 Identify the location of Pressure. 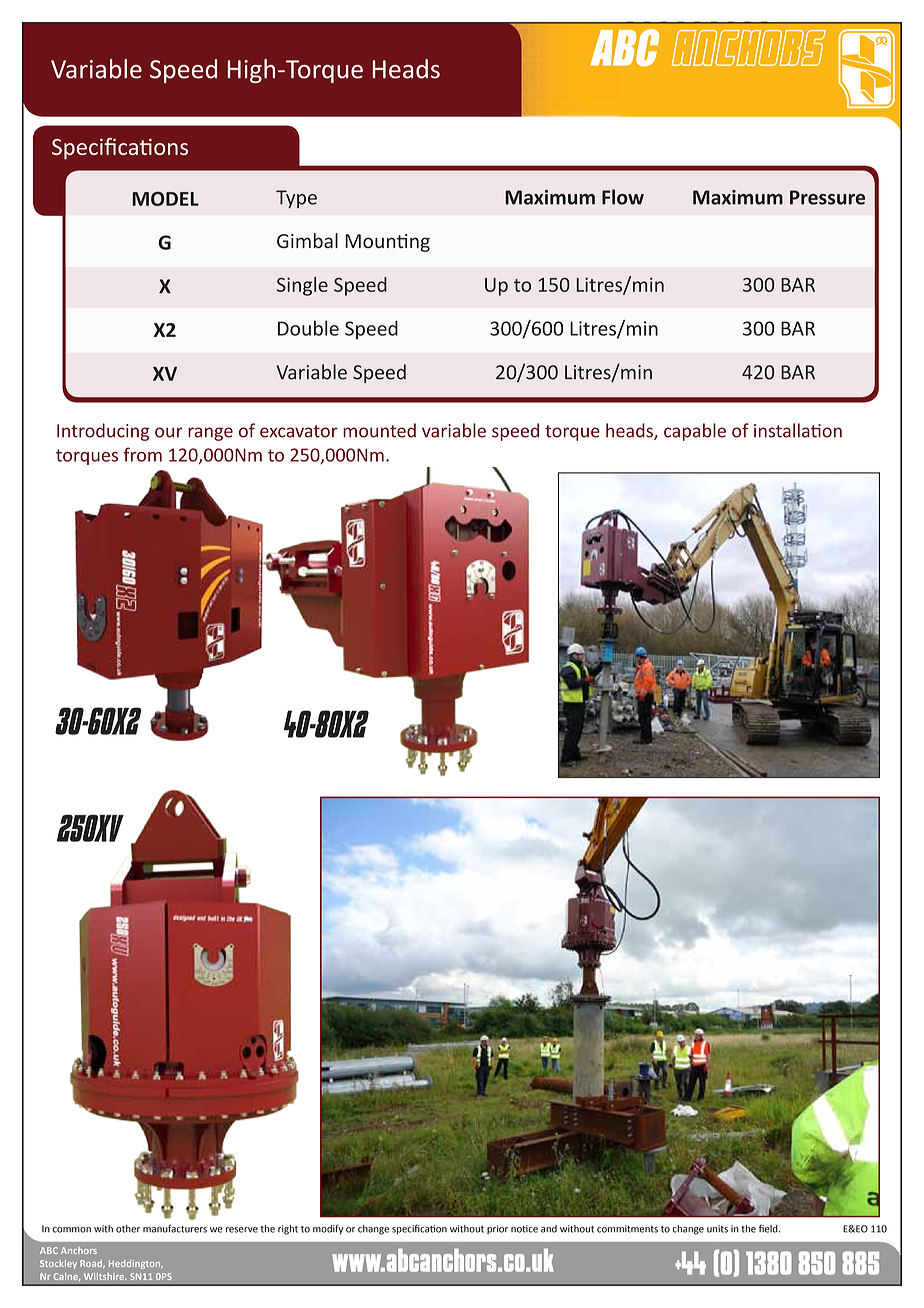
(827, 197).
